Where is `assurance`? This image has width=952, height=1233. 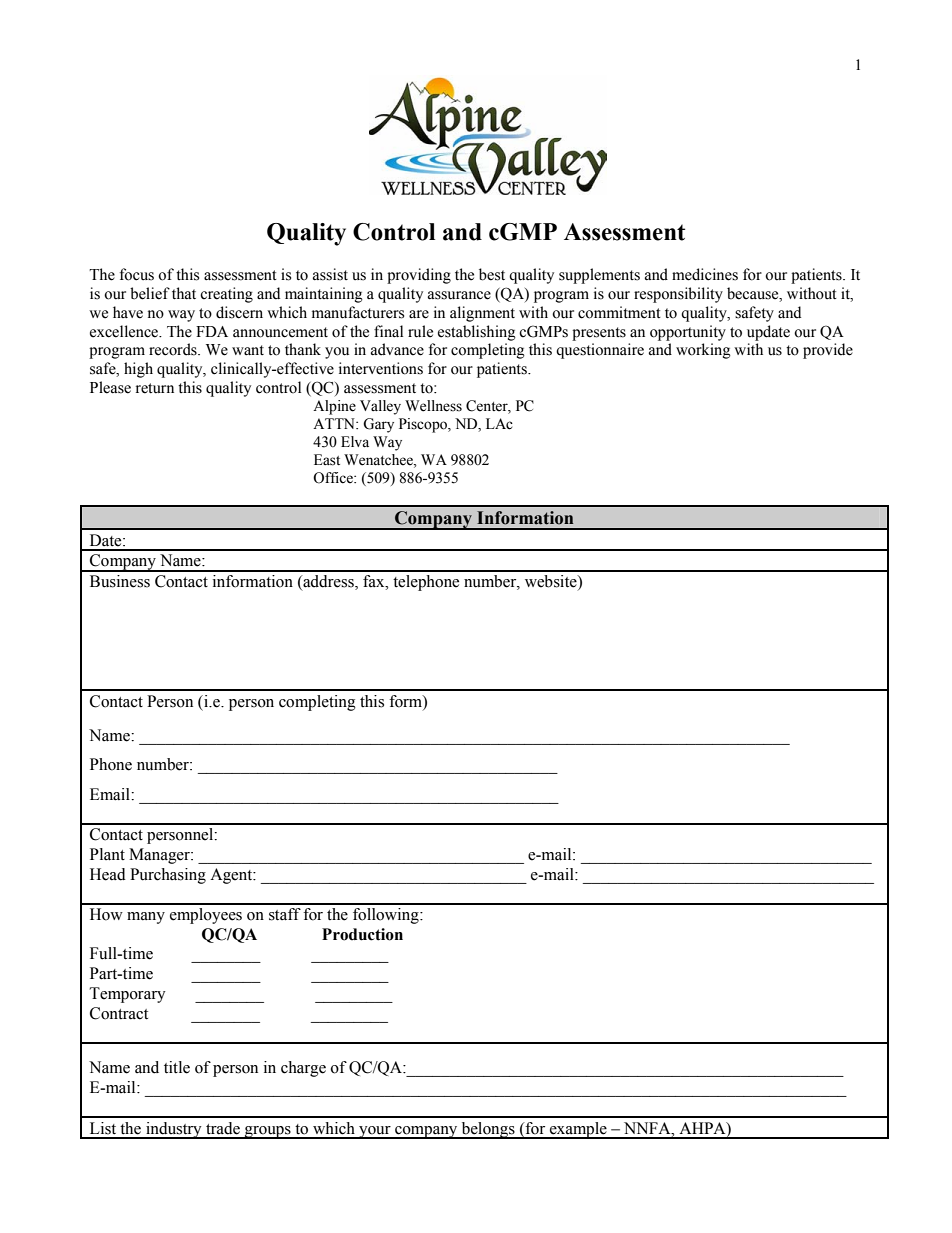
assurance is located at coordinates (459, 295).
